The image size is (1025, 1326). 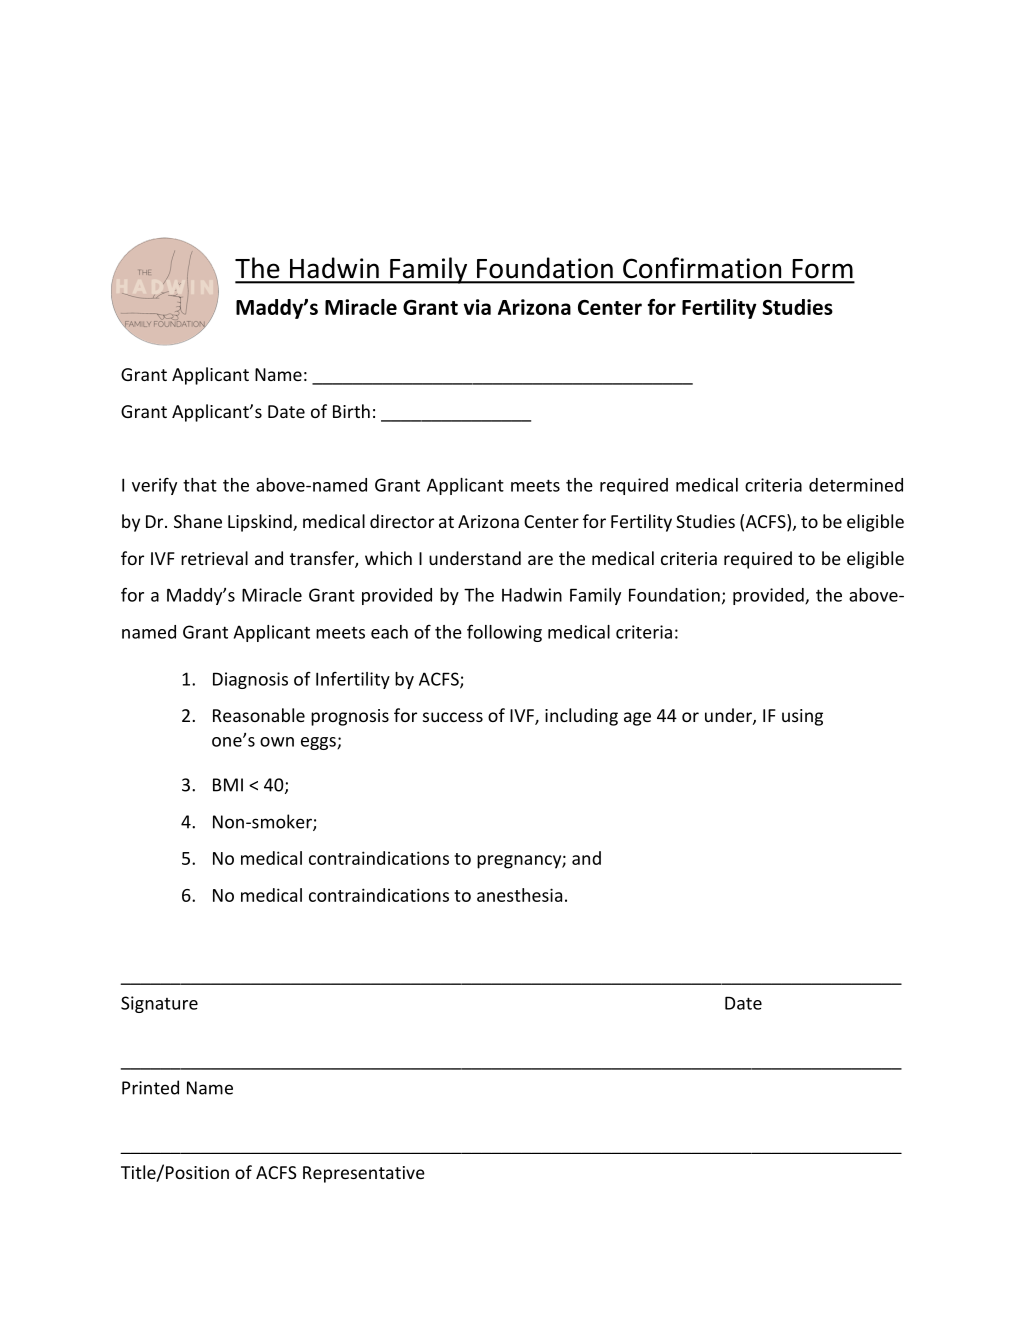 What do you see at coordinates (637, 719) in the screenshot?
I see `age` at bounding box center [637, 719].
